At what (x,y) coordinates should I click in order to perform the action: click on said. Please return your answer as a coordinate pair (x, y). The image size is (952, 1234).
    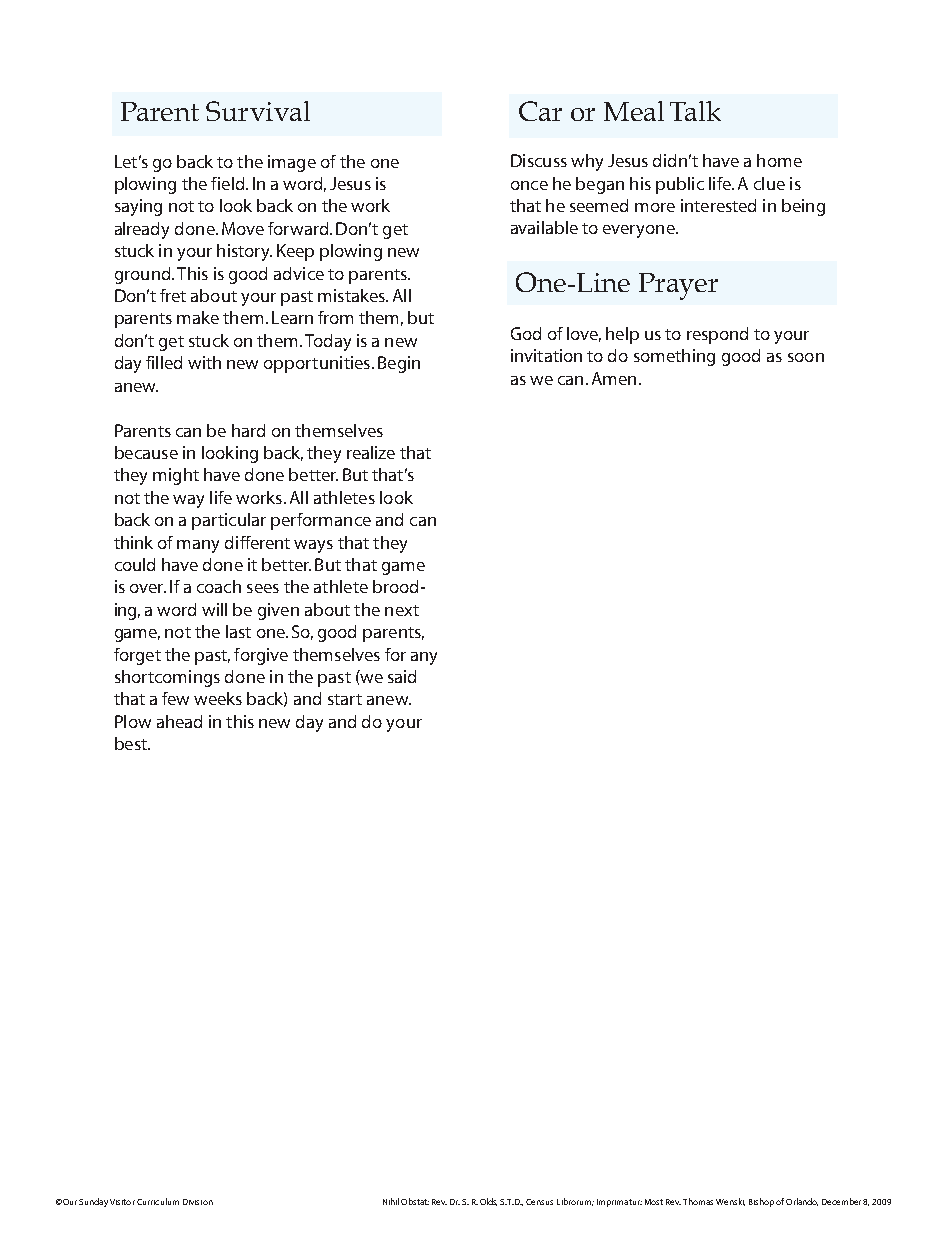
    Looking at the image, I should click on (402, 676).
